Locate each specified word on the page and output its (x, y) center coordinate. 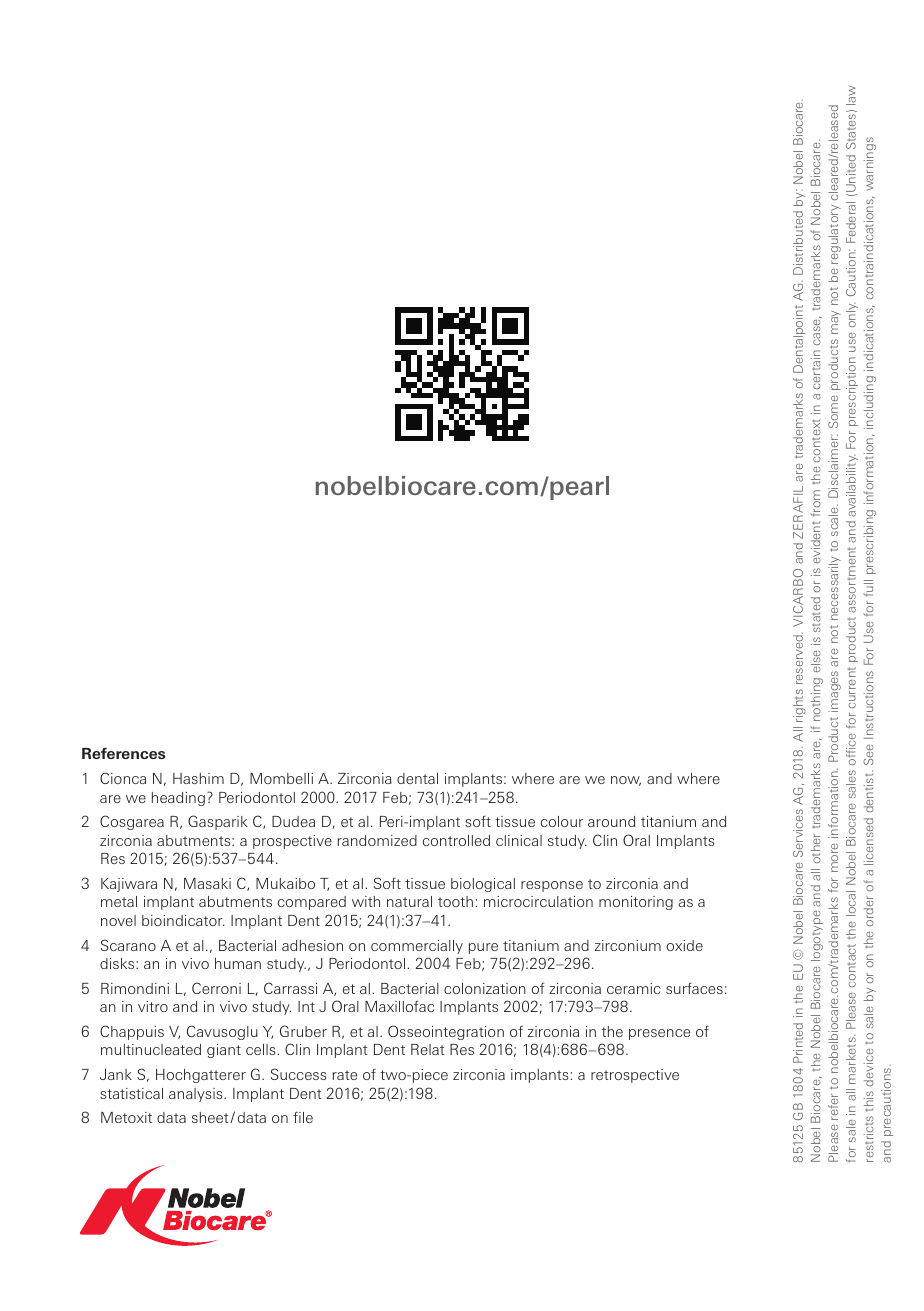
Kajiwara (129, 885)
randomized (377, 840)
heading (178, 799)
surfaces (694, 988)
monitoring (636, 903)
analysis (197, 1095)
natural (409, 901)
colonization (485, 988)
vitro (153, 1006)
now (626, 781)
